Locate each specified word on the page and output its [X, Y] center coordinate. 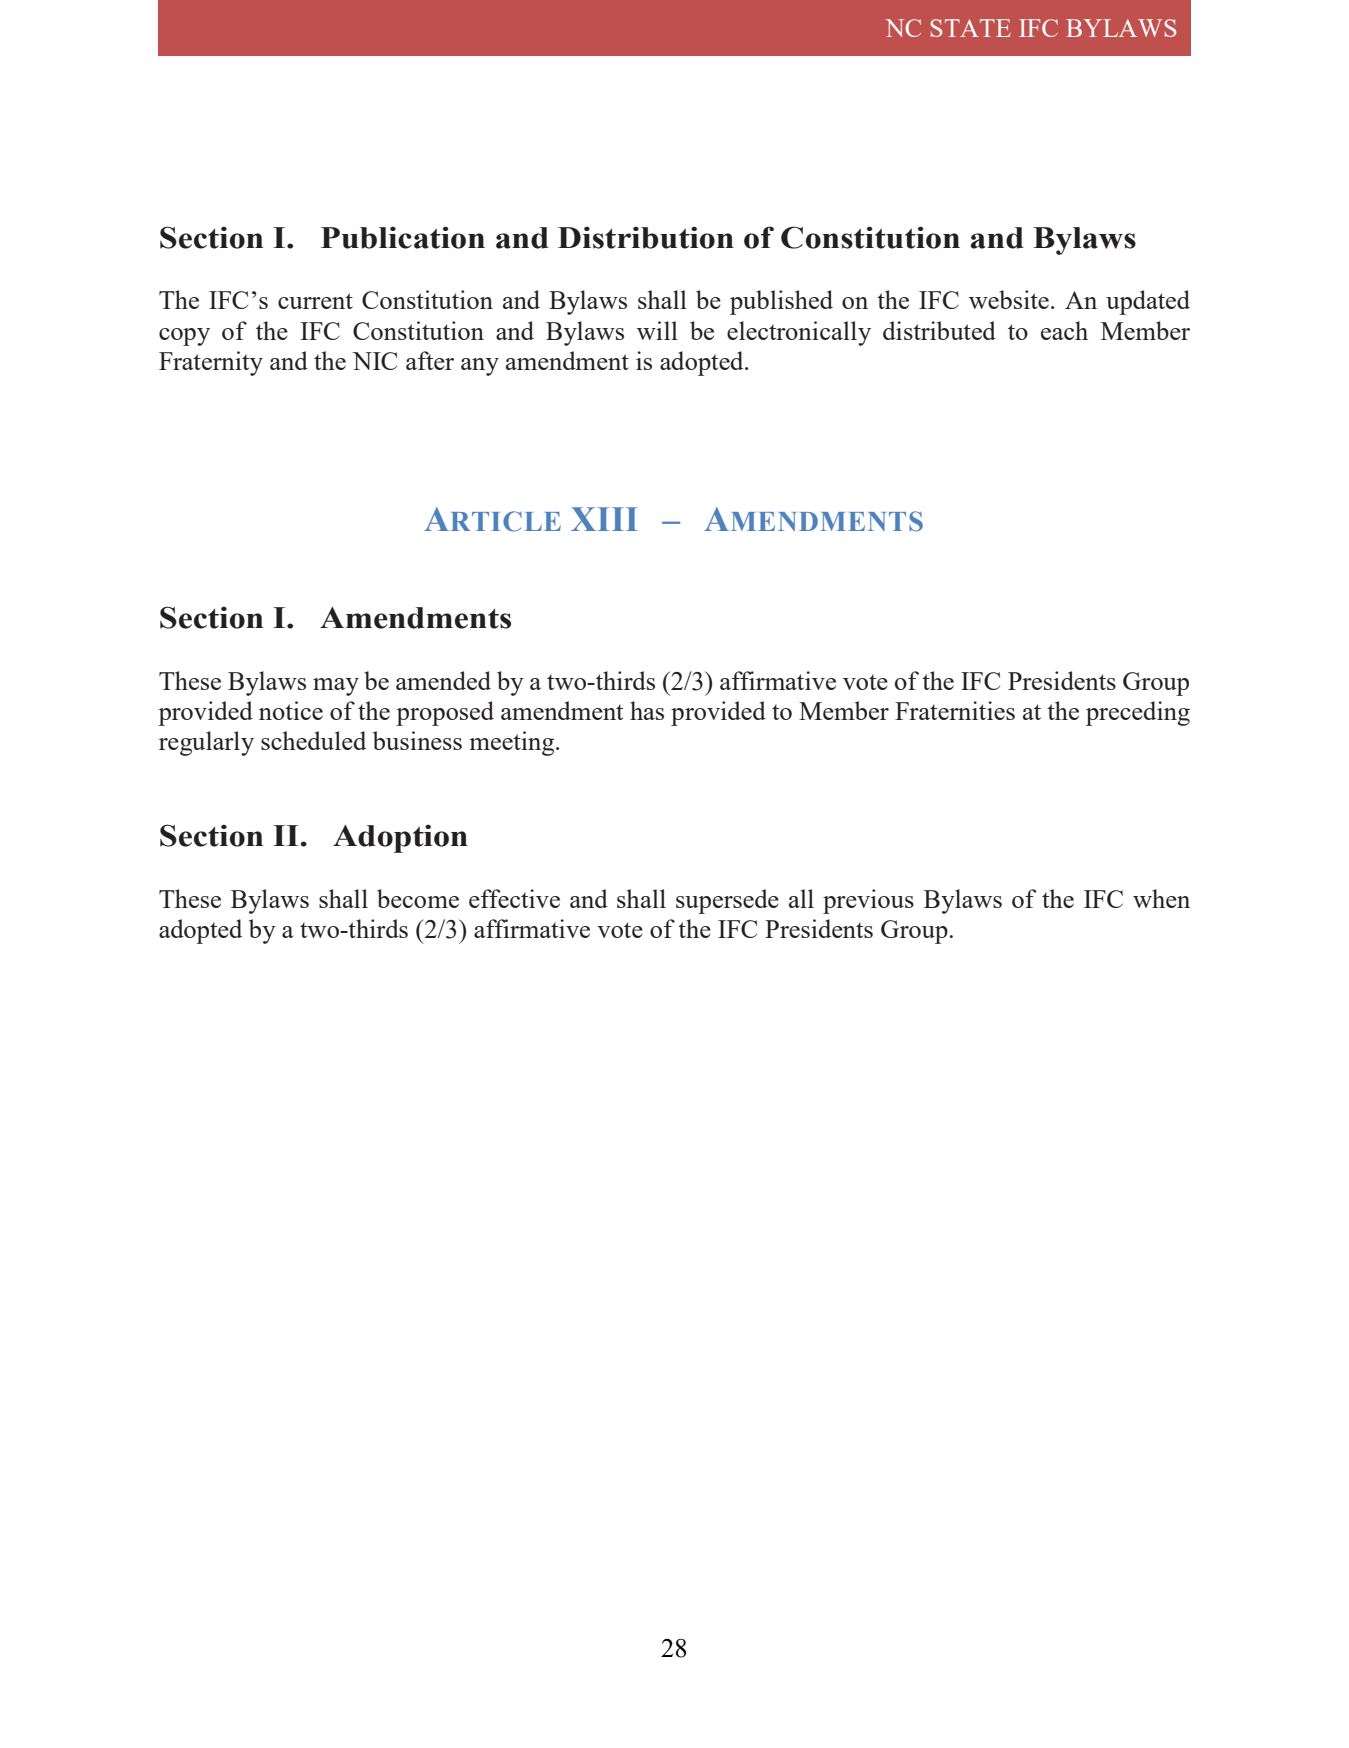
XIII [604, 519]
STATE [970, 28]
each [1064, 330]
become [418, 898]
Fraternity [211, 363]
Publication [403, 237]
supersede [727, 901]
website [1009, 299]
